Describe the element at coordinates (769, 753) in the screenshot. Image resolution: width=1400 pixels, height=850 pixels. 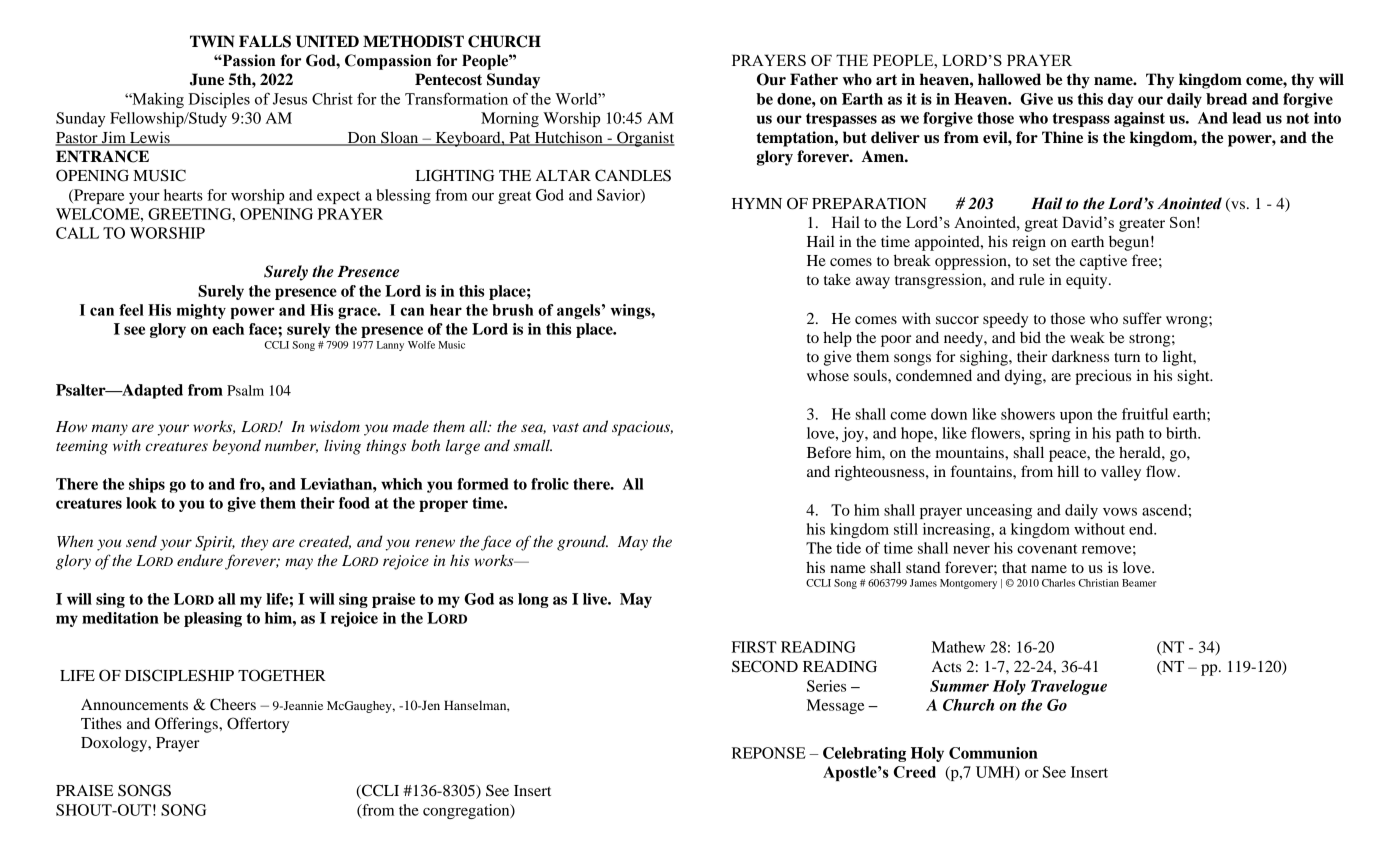
I see `REPONSE` at that location.
